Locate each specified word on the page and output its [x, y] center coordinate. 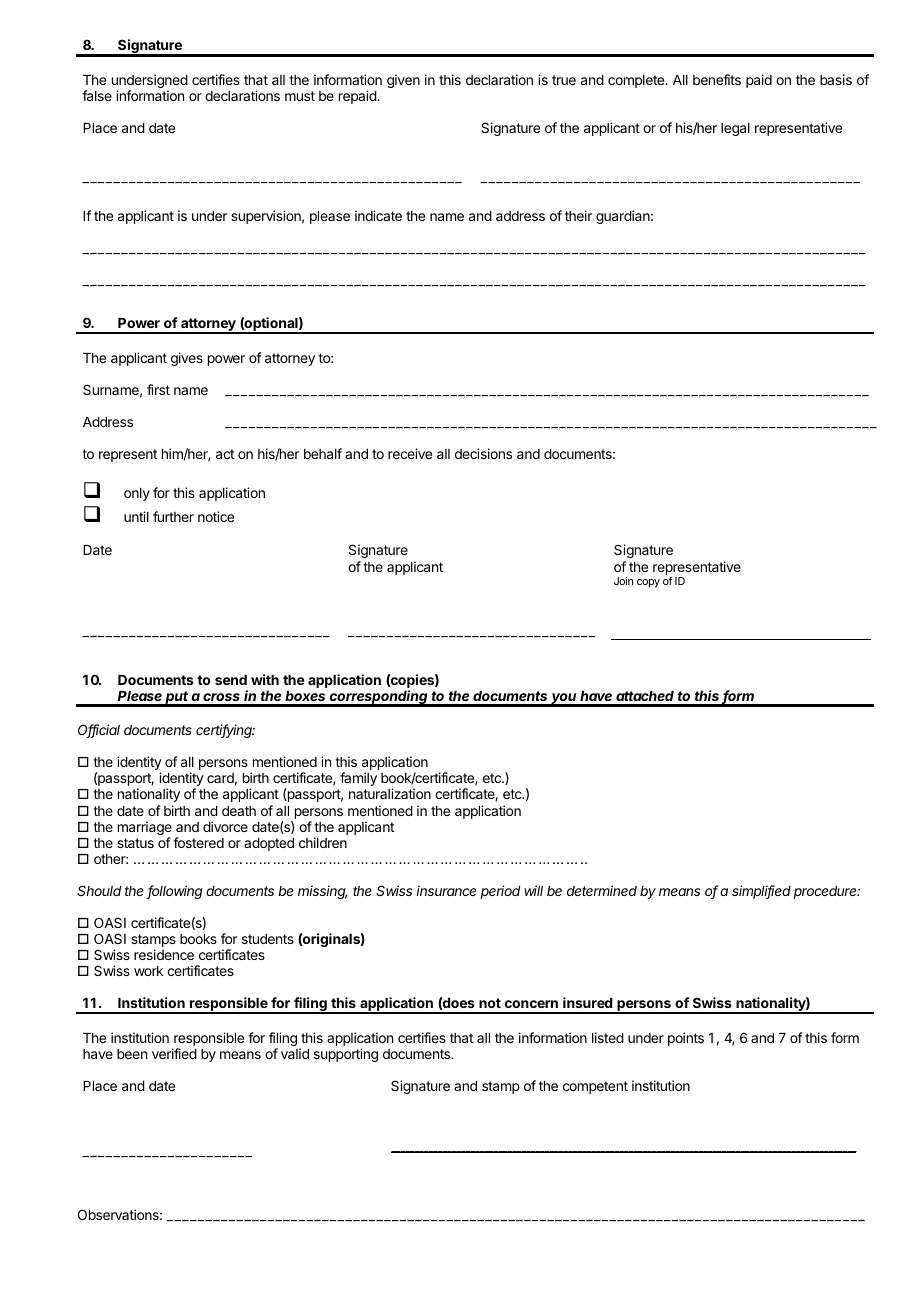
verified [174, 1053]
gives [187, 359]
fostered [198, 842]
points [686, 1039]
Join [623, 581]
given [403, 81]
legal [735, 129]
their [578, 215]
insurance [446, 890]
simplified [761, 892]
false [97, 95]
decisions [483, 453]
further [173, 516]
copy [648, 583]
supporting [346, 1055]
